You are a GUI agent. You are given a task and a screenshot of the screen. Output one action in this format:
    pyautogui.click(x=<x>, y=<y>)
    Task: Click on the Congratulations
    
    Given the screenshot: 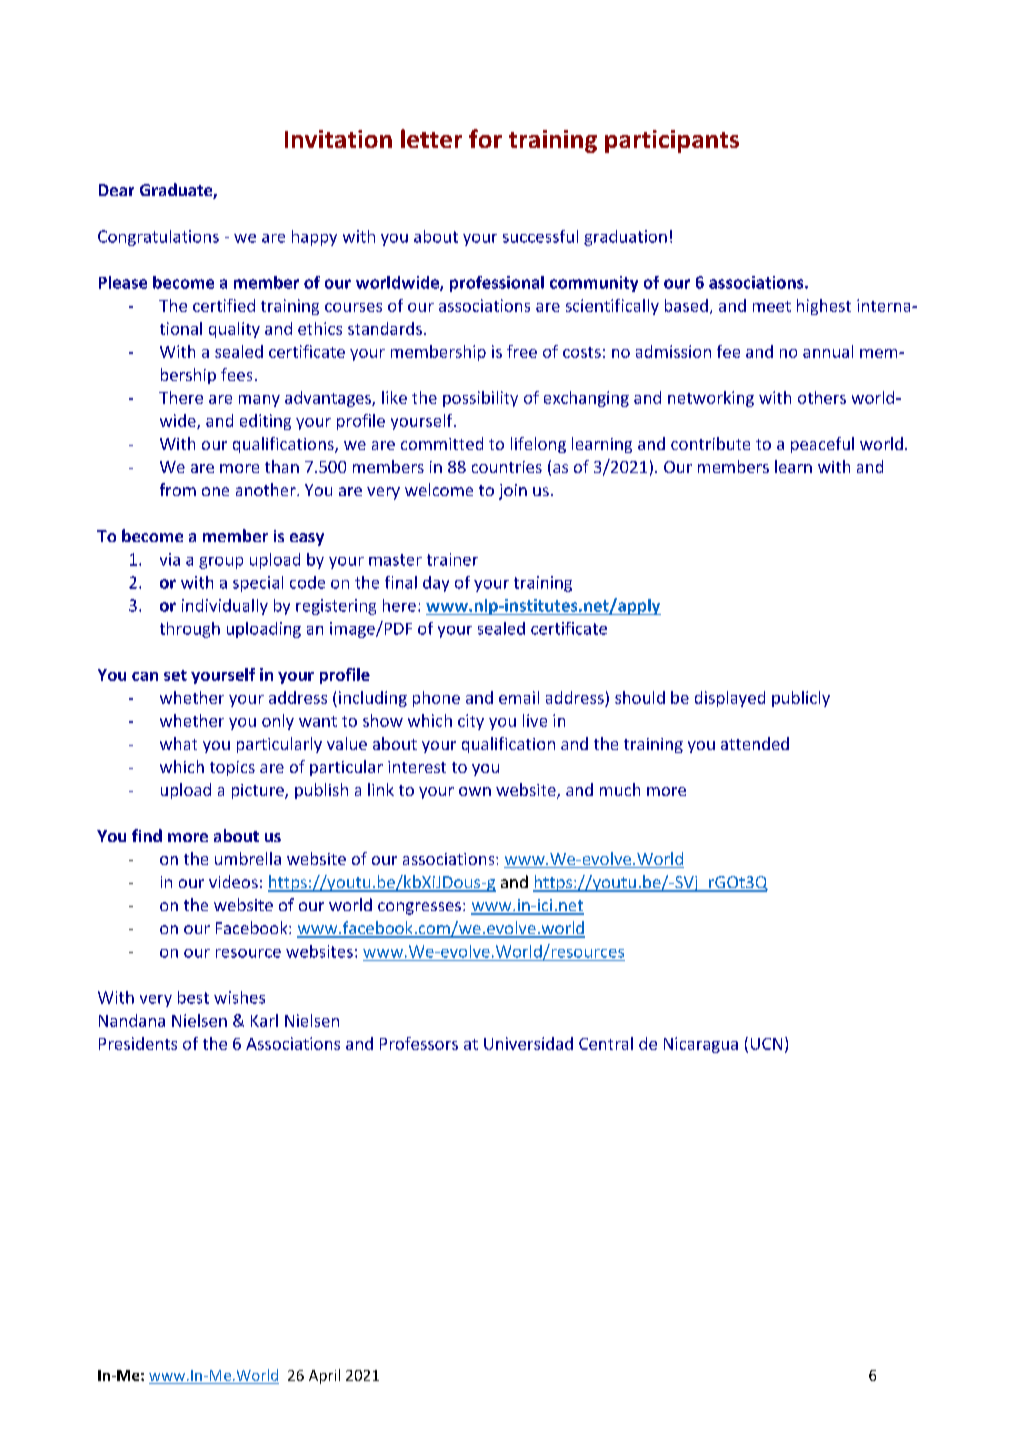 What is the action you would take?
    pyautogui.click(x=158, y=238)
